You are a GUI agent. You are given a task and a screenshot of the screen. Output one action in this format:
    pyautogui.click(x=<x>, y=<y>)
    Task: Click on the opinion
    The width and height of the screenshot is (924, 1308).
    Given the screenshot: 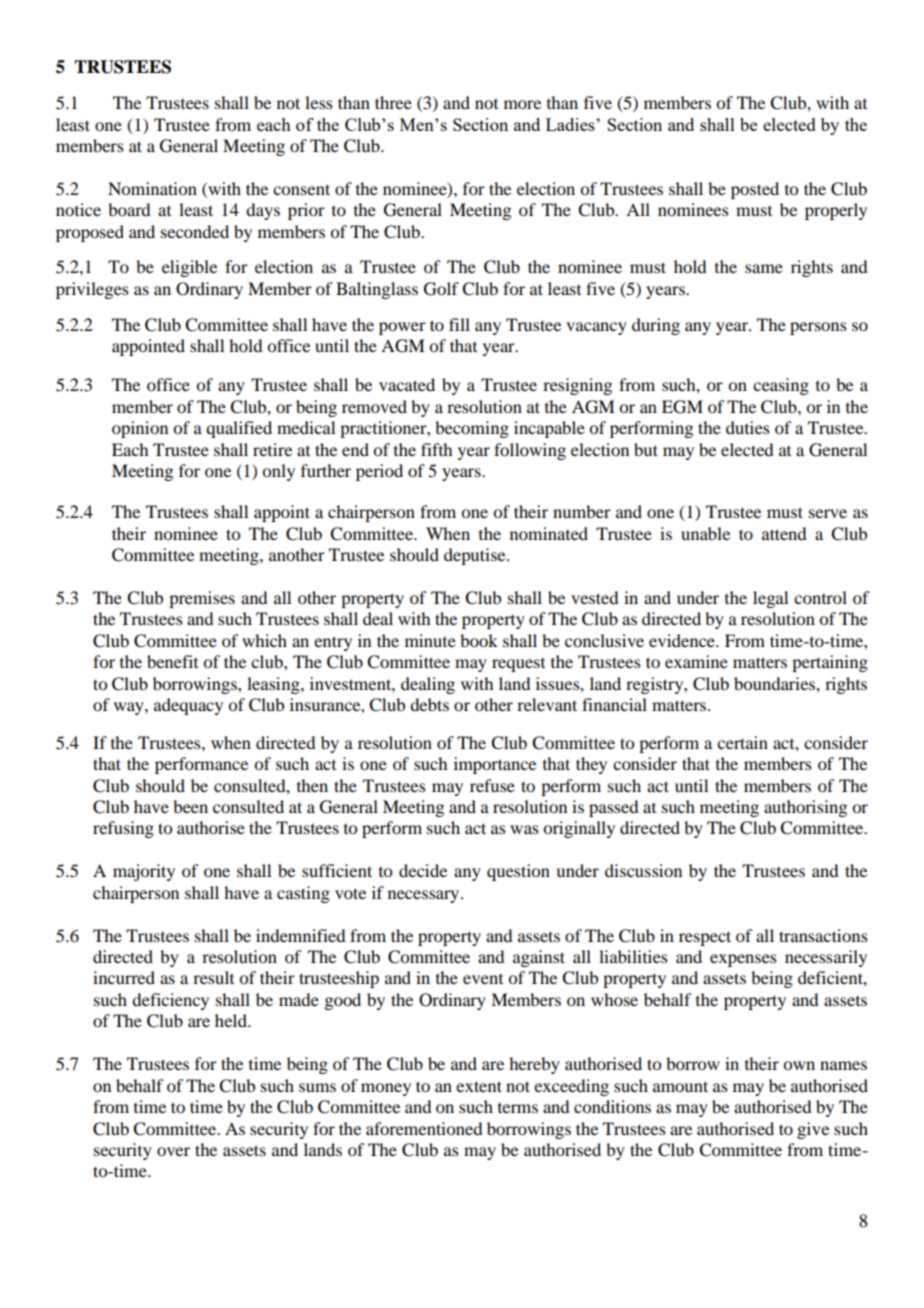 What is the action you would take?
    pyautogui.click(x=140, y=429)
